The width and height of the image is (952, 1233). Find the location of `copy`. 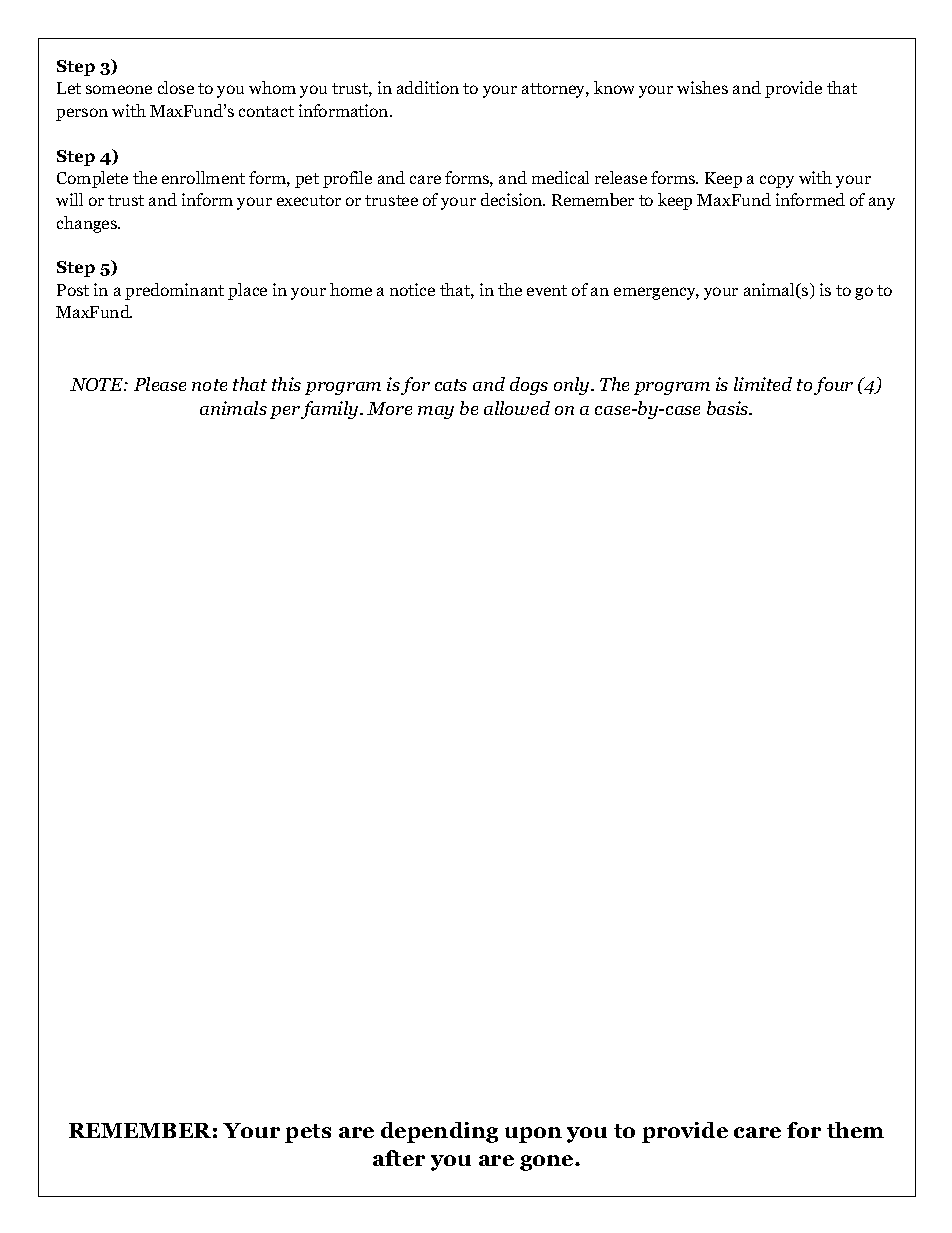

copy is located at coordinates (777, 181).
